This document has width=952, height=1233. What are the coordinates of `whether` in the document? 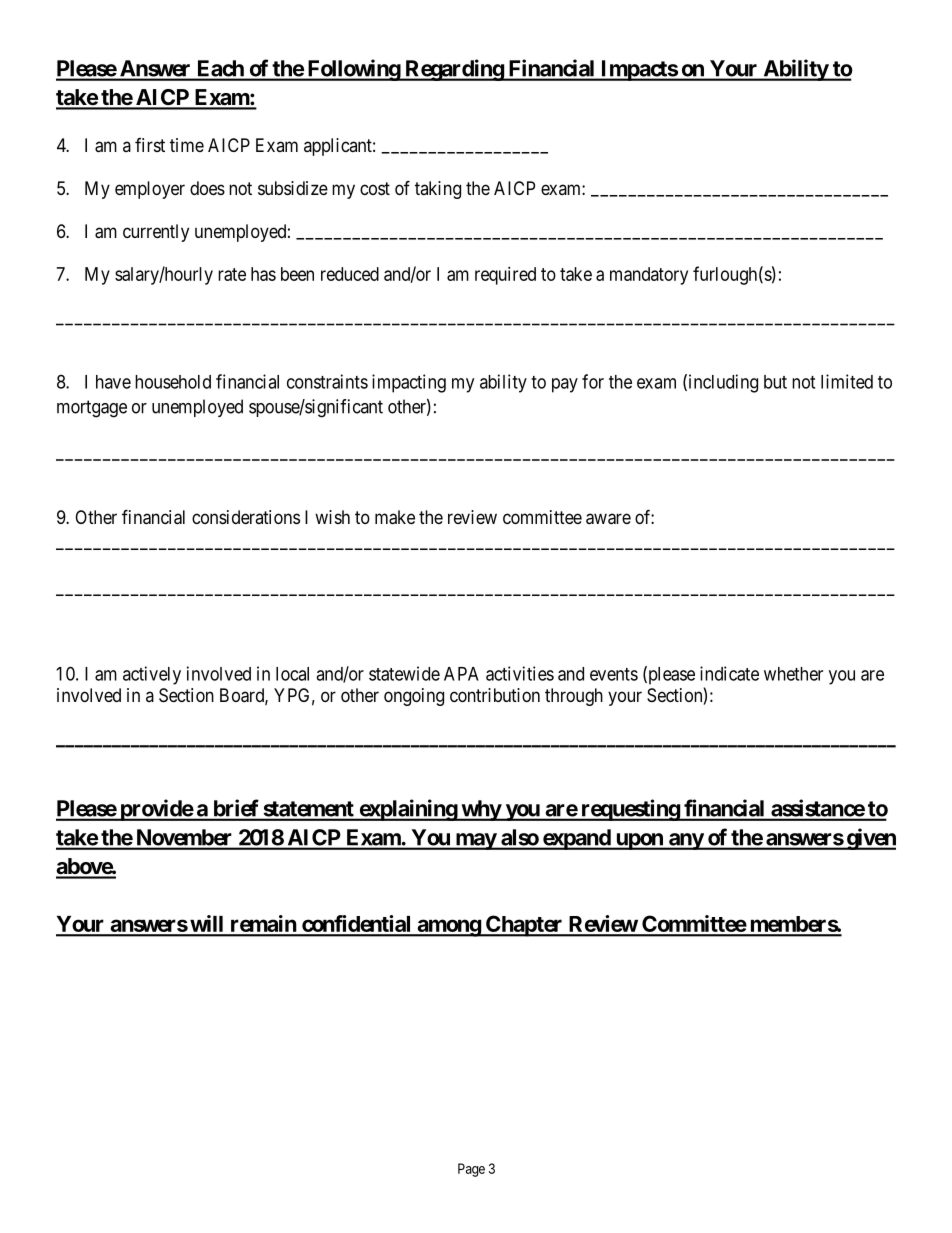 It's located at (793, 674).
